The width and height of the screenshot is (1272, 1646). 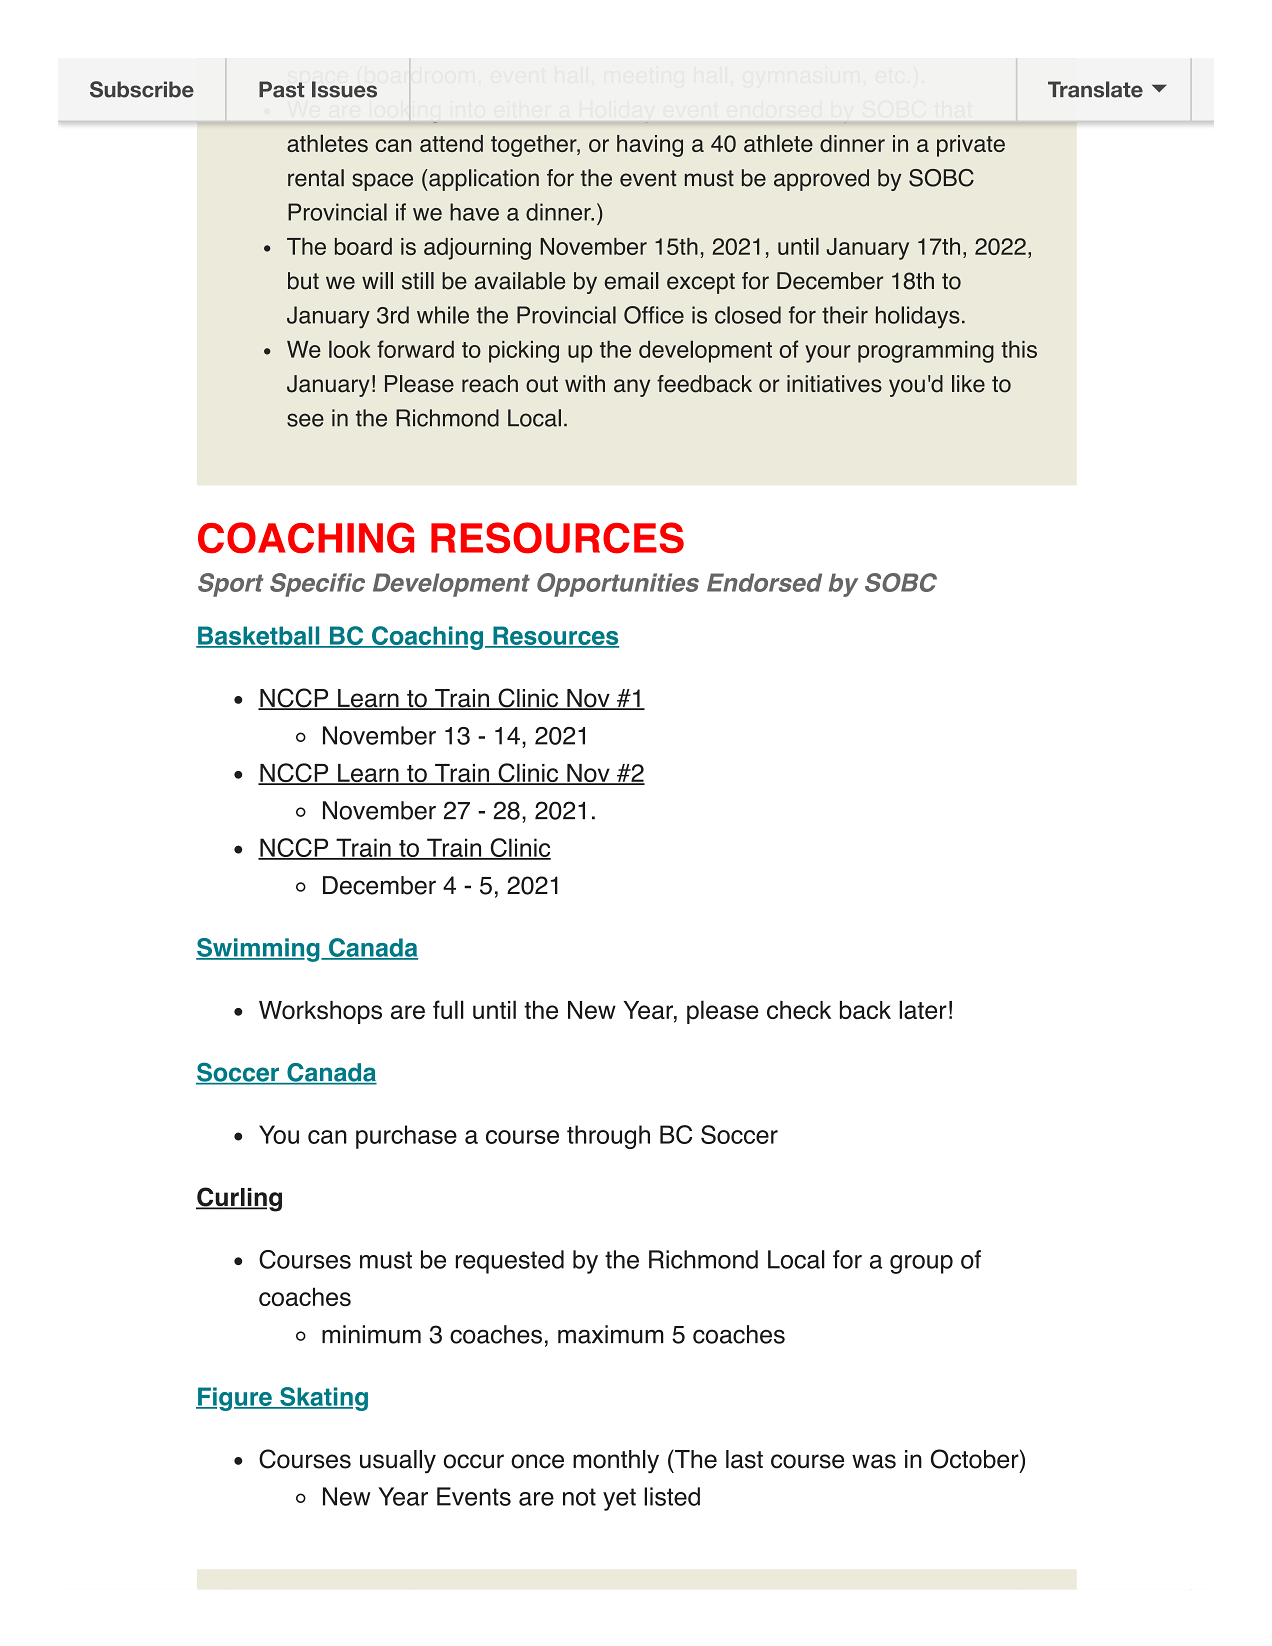 What do you see at coordinates (923, 1010) in the screenshot?
I see `later` at bounding box center [923, 1010].
